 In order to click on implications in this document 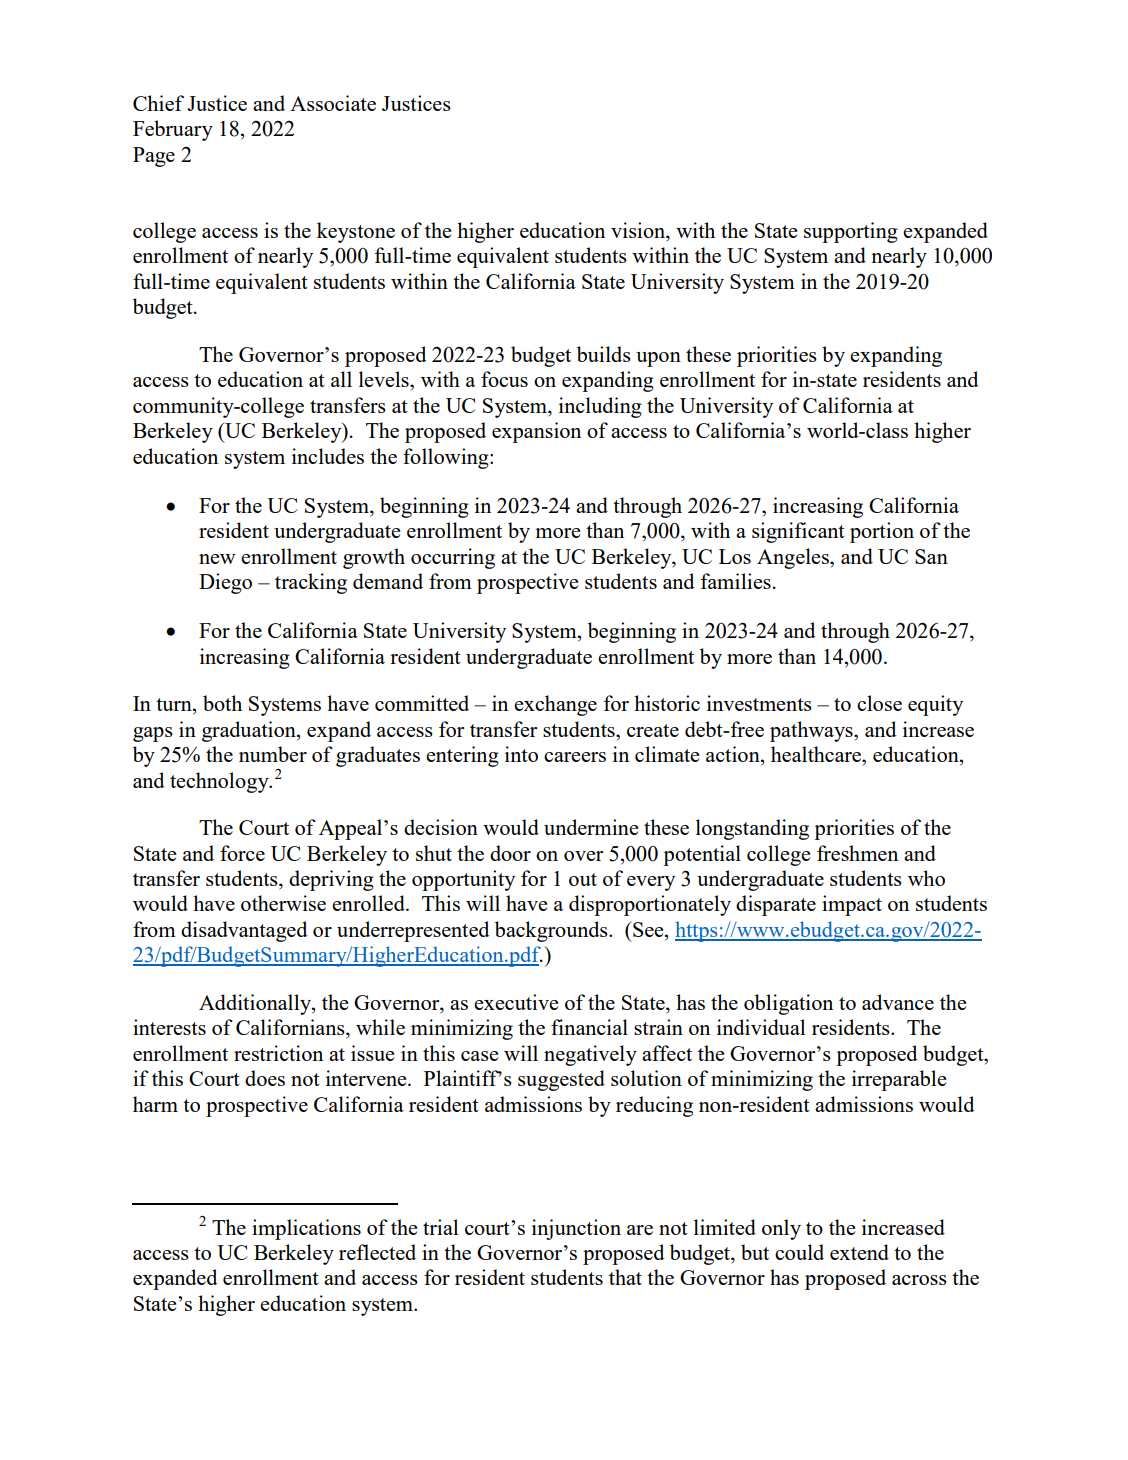, I will do `click(306, 1229)`.
